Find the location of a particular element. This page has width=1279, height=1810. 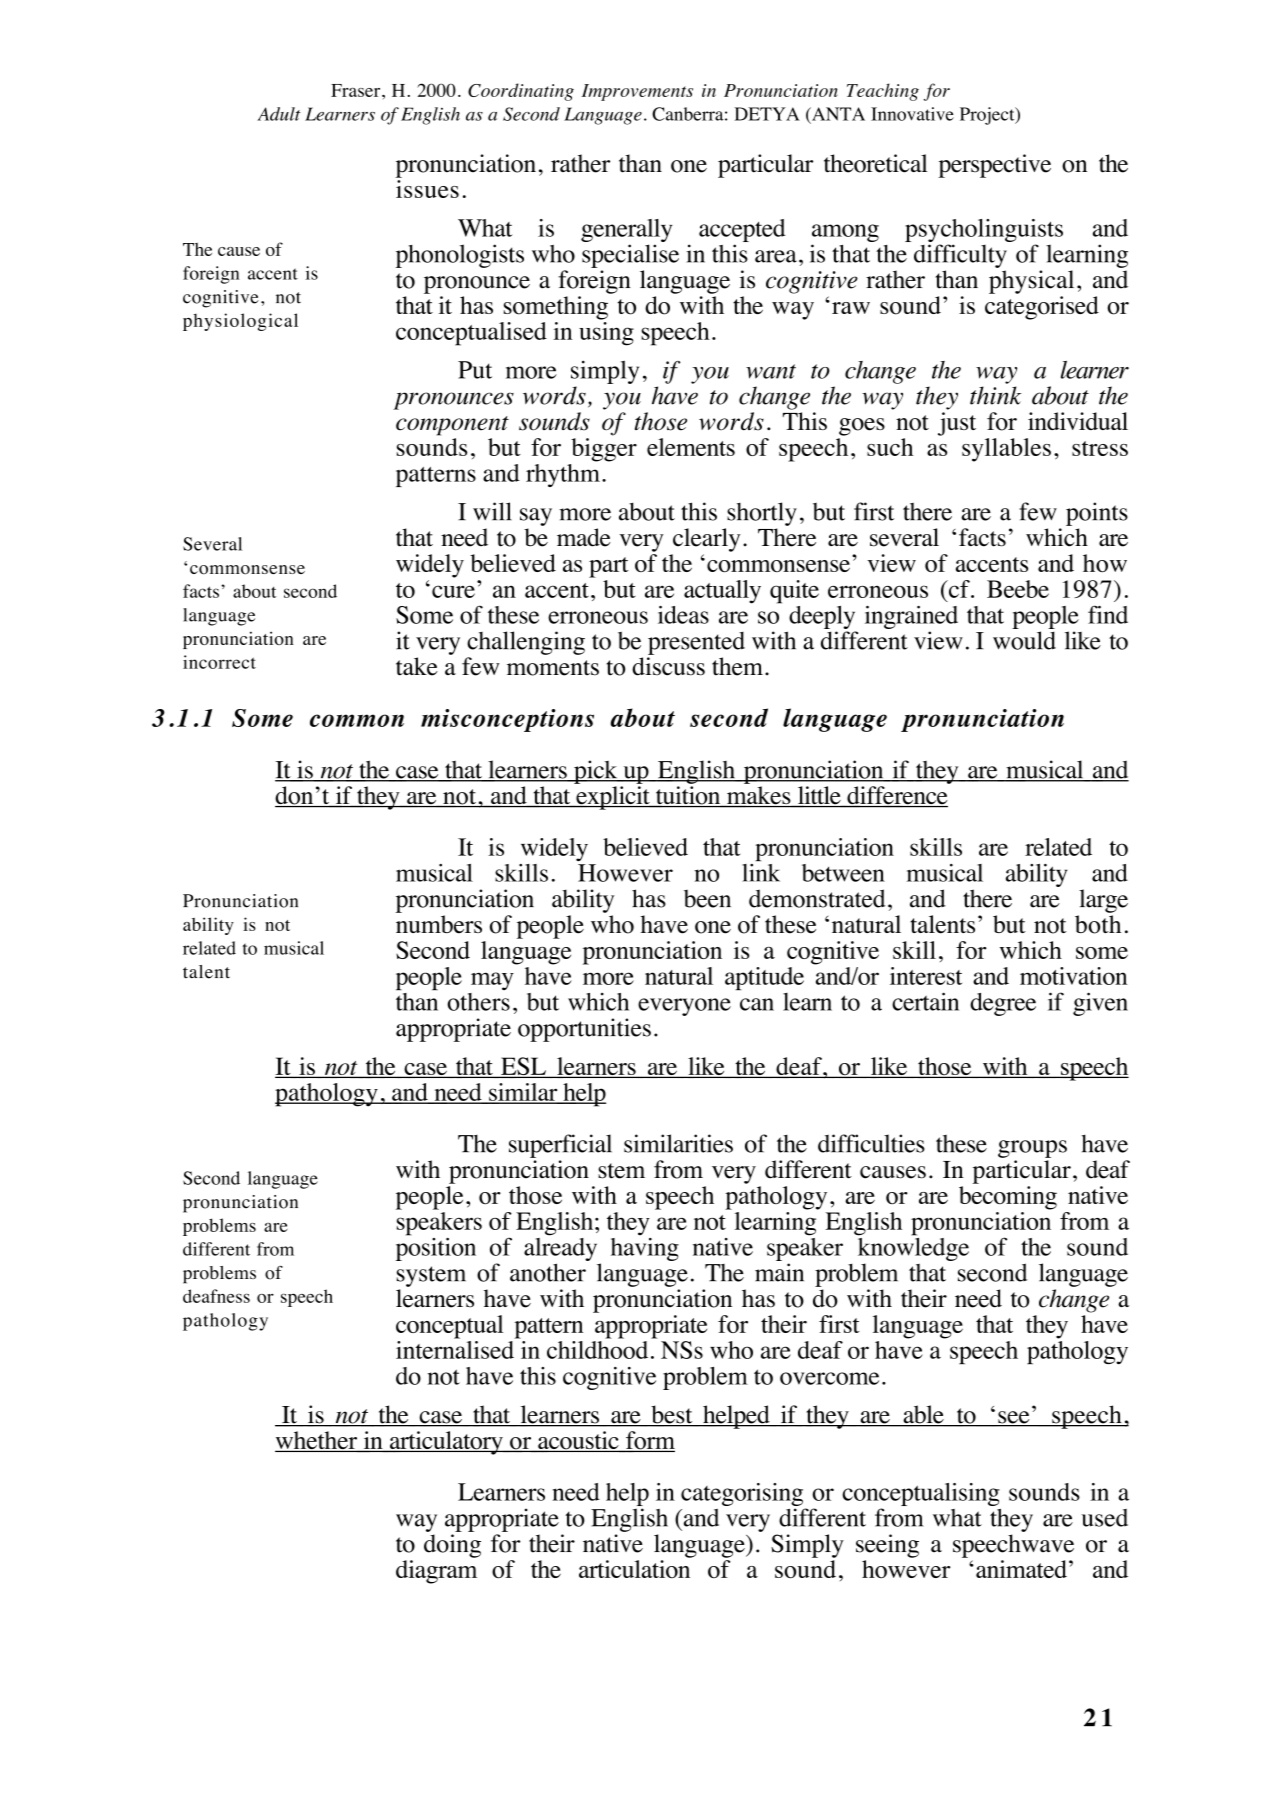

Project is located at coordinates (988, 116).
